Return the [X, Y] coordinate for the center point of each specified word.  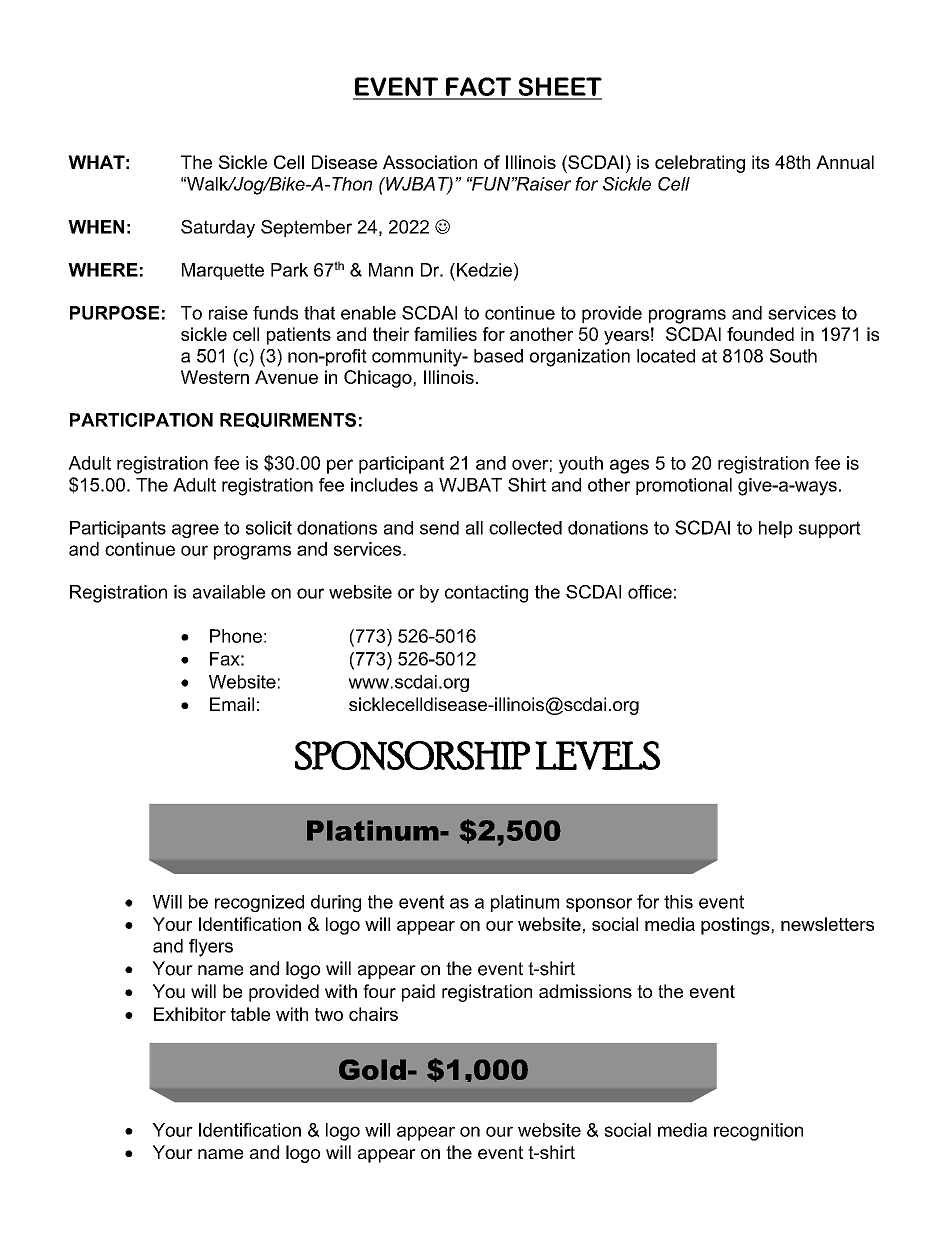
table [250, 1014]
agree [195, 531]
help [776, 529]
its [760, 162]
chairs [373, 1014]
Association [430, 162]
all [474, 528]
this [678, 902]
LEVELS [597, 755]
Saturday [218, 229]
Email [232, 704]
